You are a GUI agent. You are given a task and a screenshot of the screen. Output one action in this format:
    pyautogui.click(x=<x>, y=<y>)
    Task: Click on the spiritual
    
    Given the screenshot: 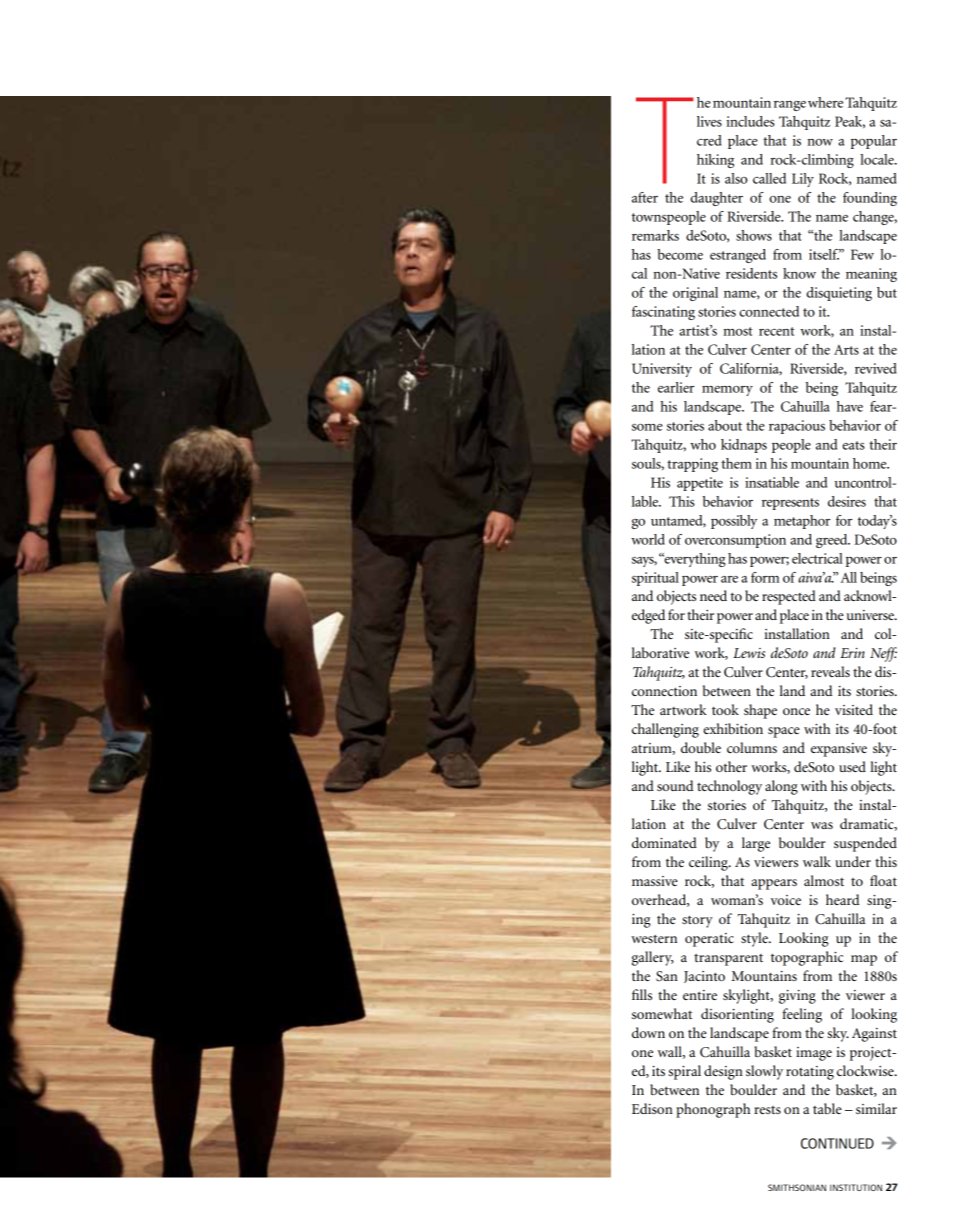 What is the action you would take?
    pyautogui.click(x=655, y=579)
